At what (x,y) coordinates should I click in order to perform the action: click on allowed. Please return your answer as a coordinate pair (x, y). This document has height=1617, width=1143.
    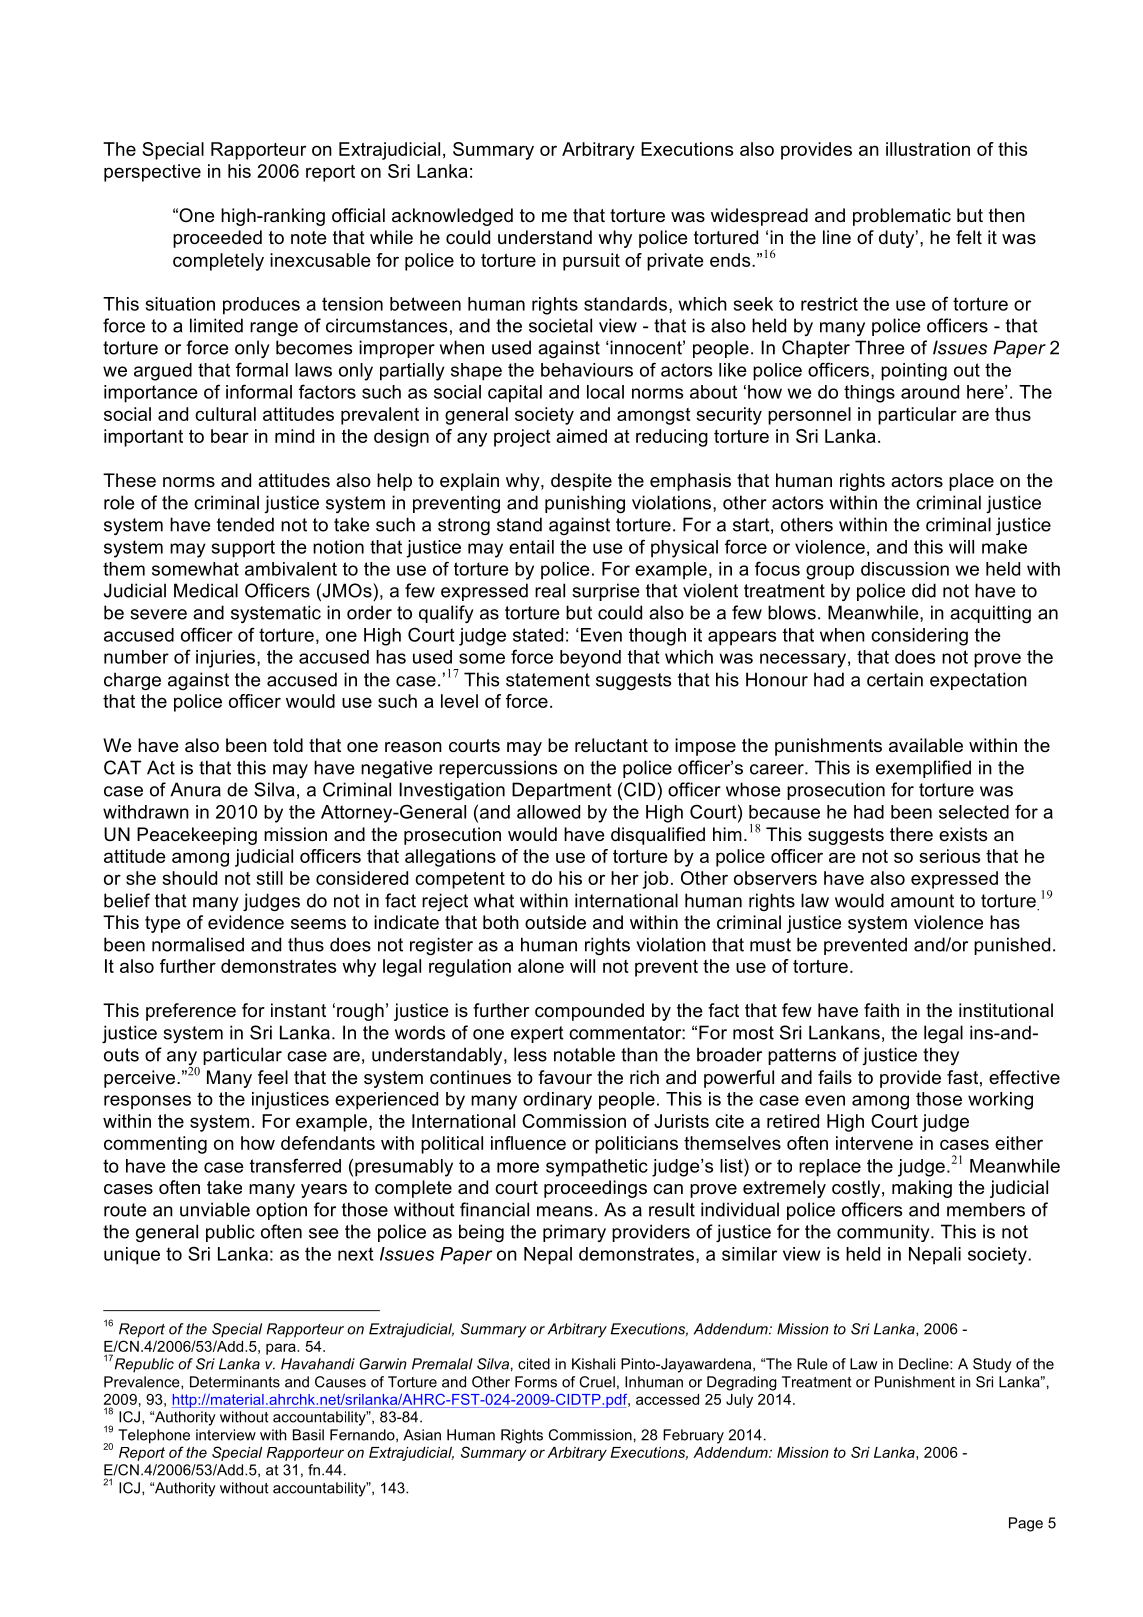
    Looking at the image, I should click on (548, 812).
